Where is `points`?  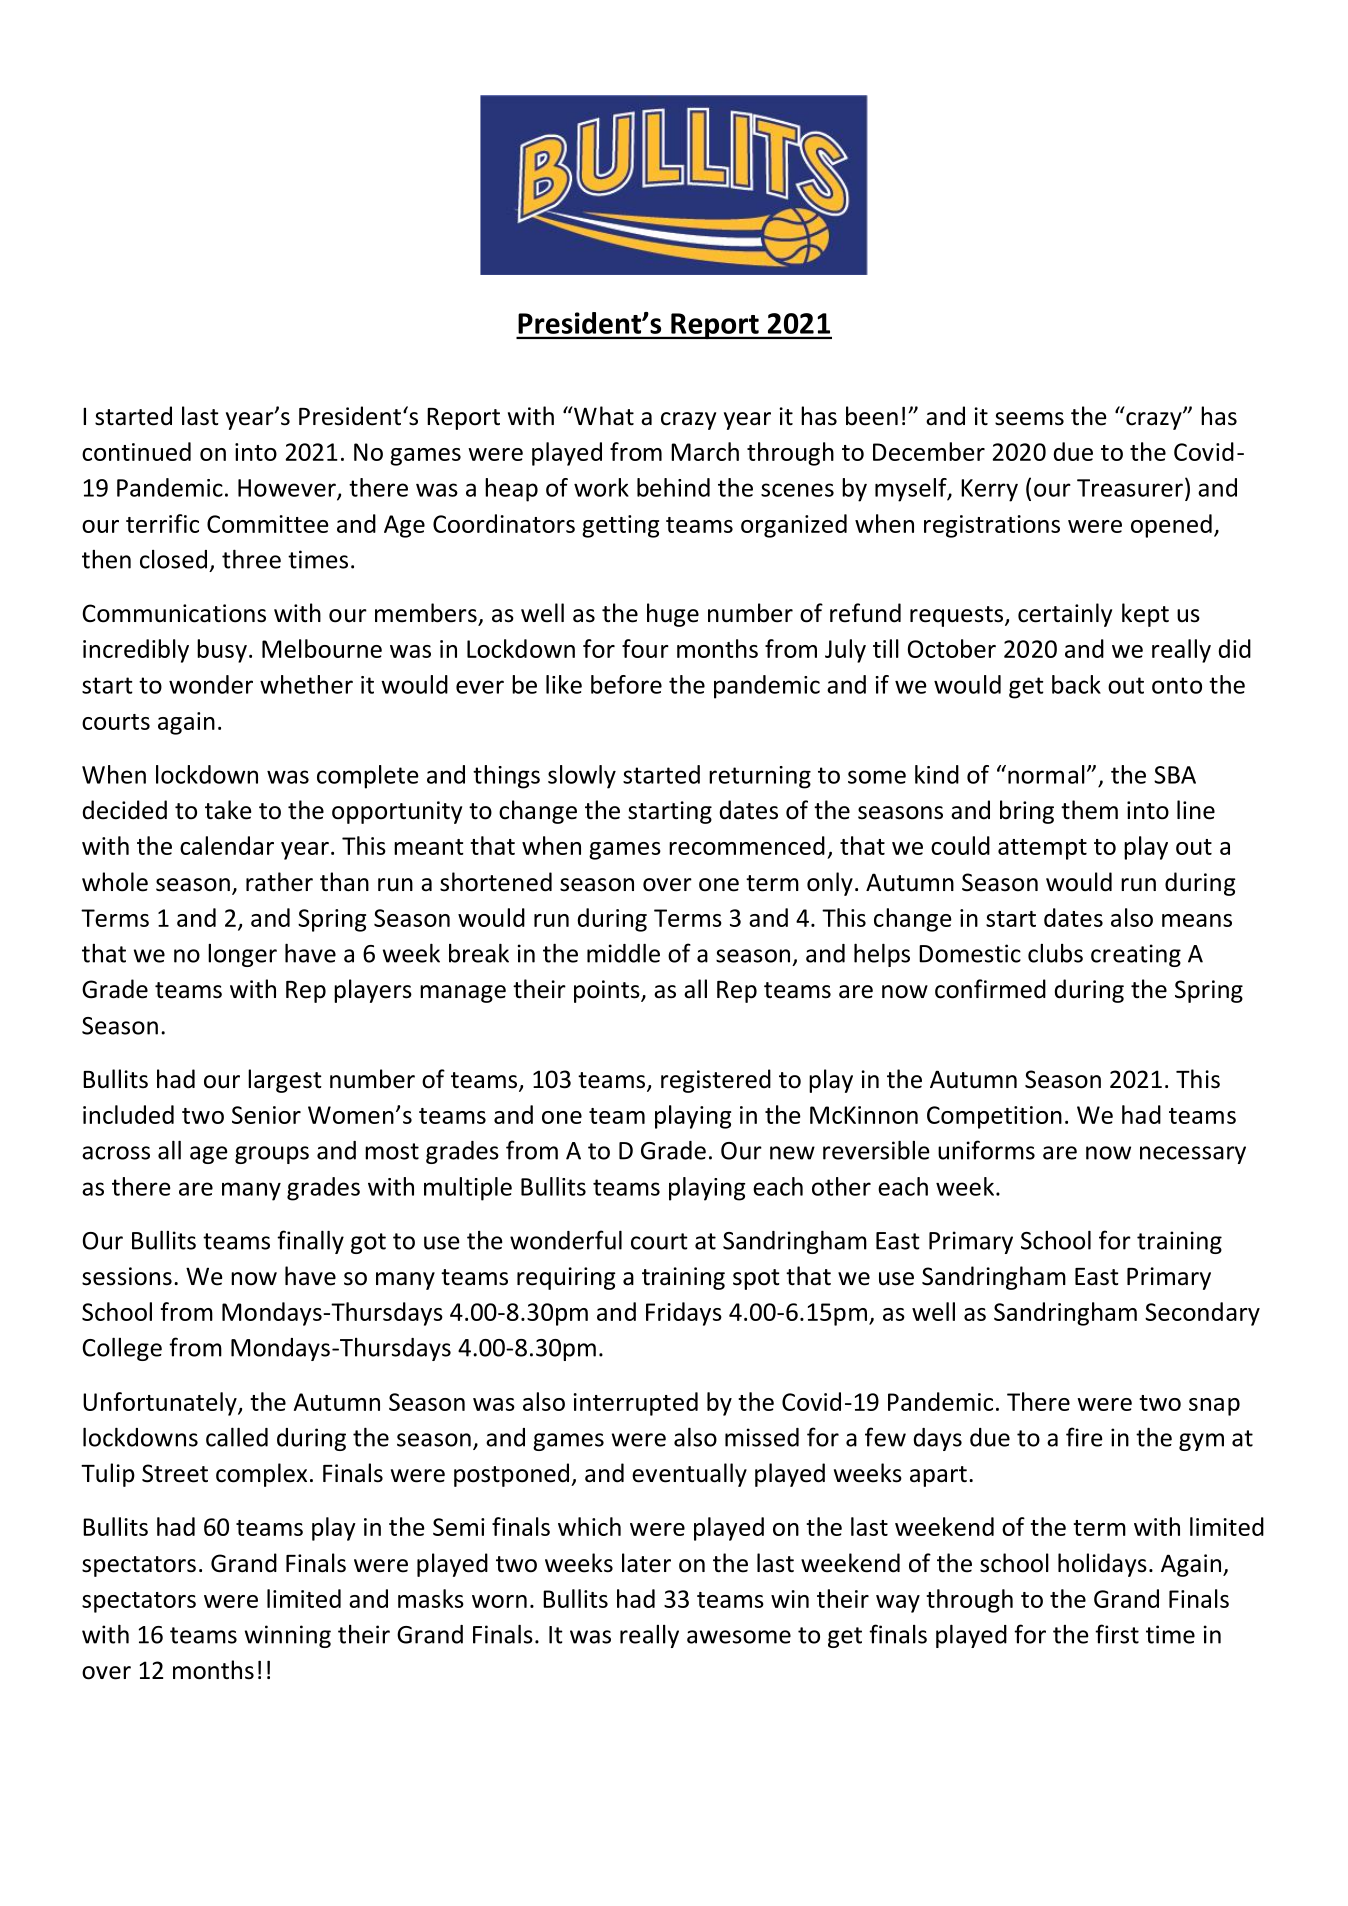
points is located at coordinates (608, 991).
